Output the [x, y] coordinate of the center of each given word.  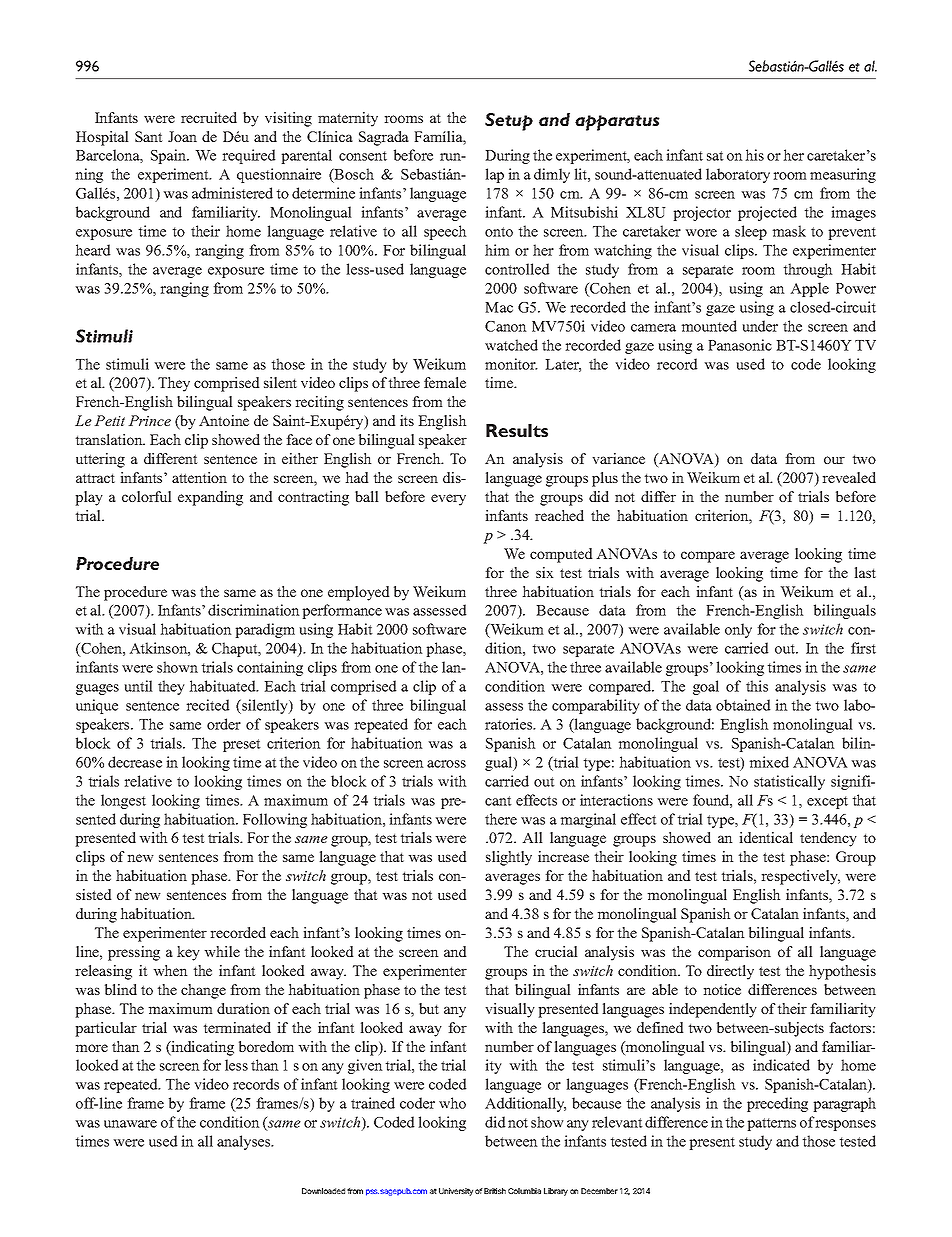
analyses [245, 1142]
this [757, 686]
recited [208, 705]
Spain [169, 156]
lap [494, 175]
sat [715, 156]
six [545, 572]
